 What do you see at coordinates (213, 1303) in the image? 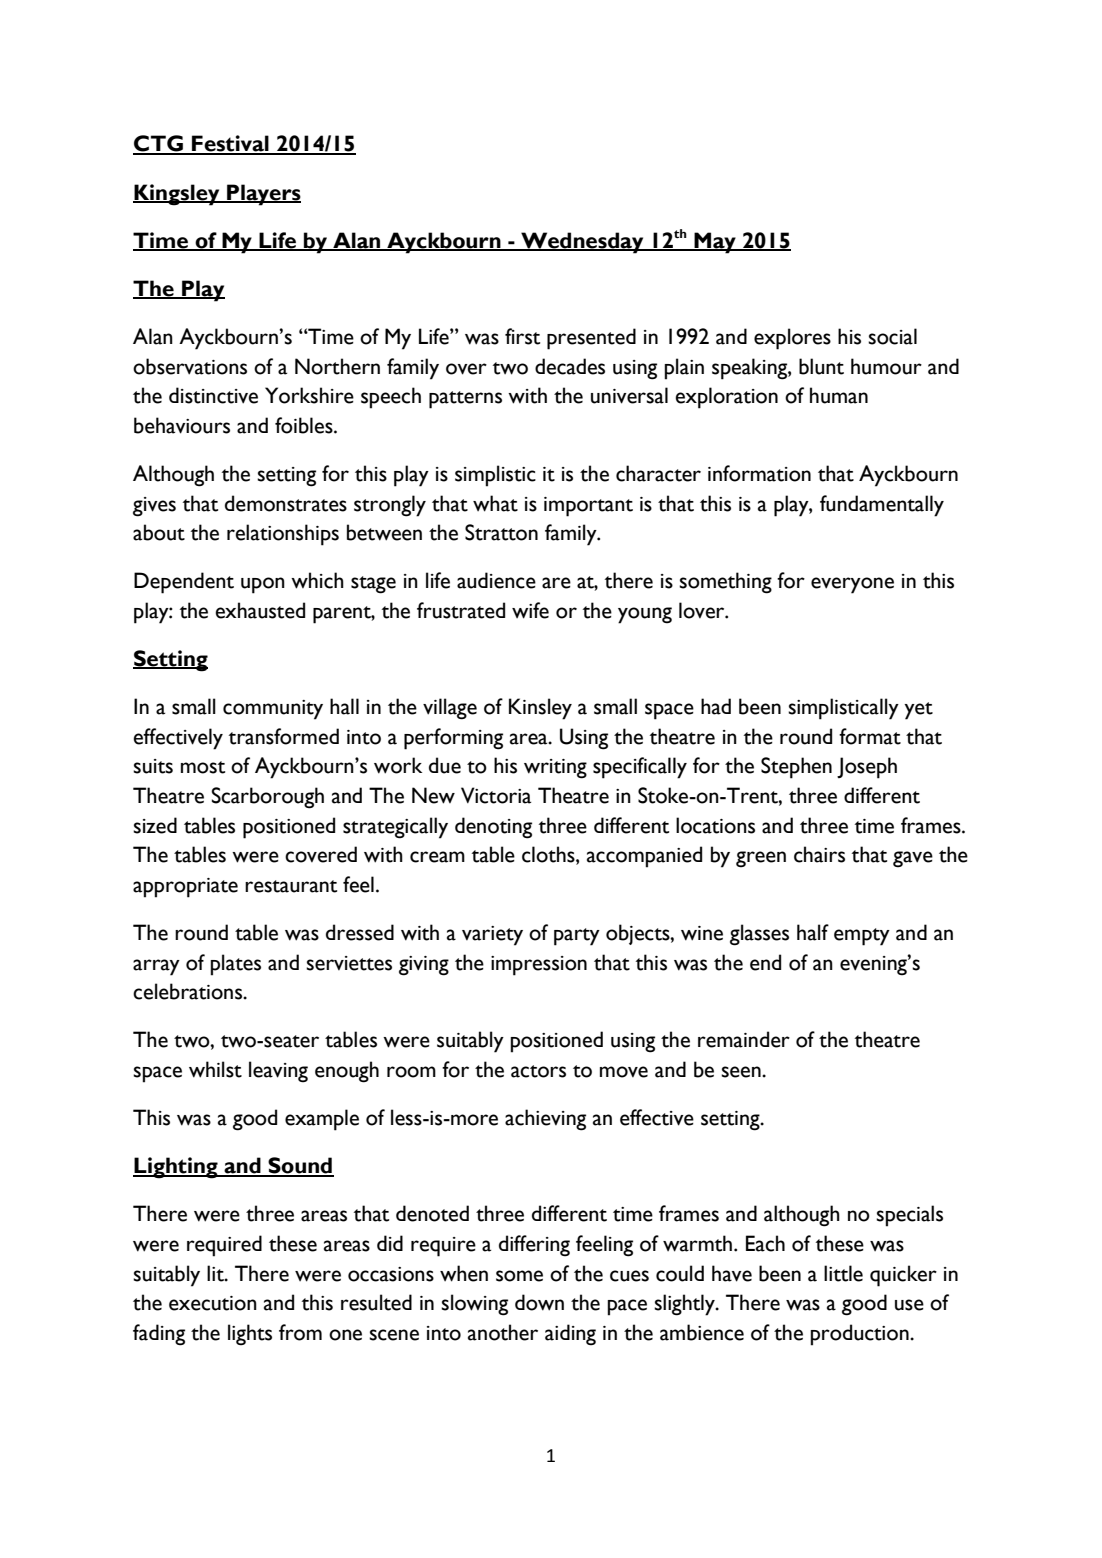
I see `execution` at bounding box center [213, 1303].
